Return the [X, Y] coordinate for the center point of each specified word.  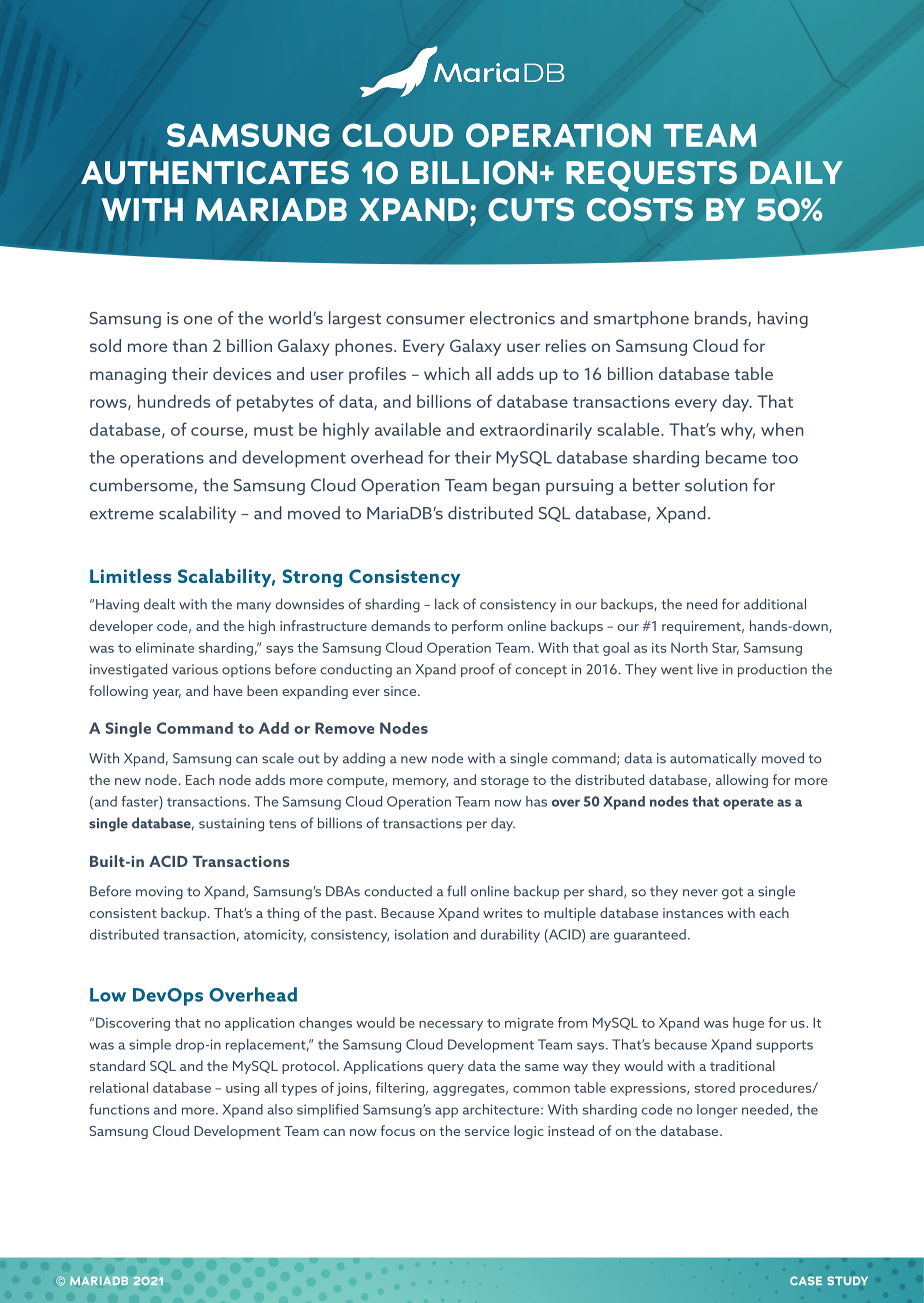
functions [119, 1109]
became [736, 457]
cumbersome [142, 486]
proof [478, 670]
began [516, 486]
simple [150, 1046]
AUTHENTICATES [215, 172]
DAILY [796, 172]
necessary [451, 1026]
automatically [713, 759]
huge [748, 1024]
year [167, 694]
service [487, 1131]
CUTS [531, 209]
